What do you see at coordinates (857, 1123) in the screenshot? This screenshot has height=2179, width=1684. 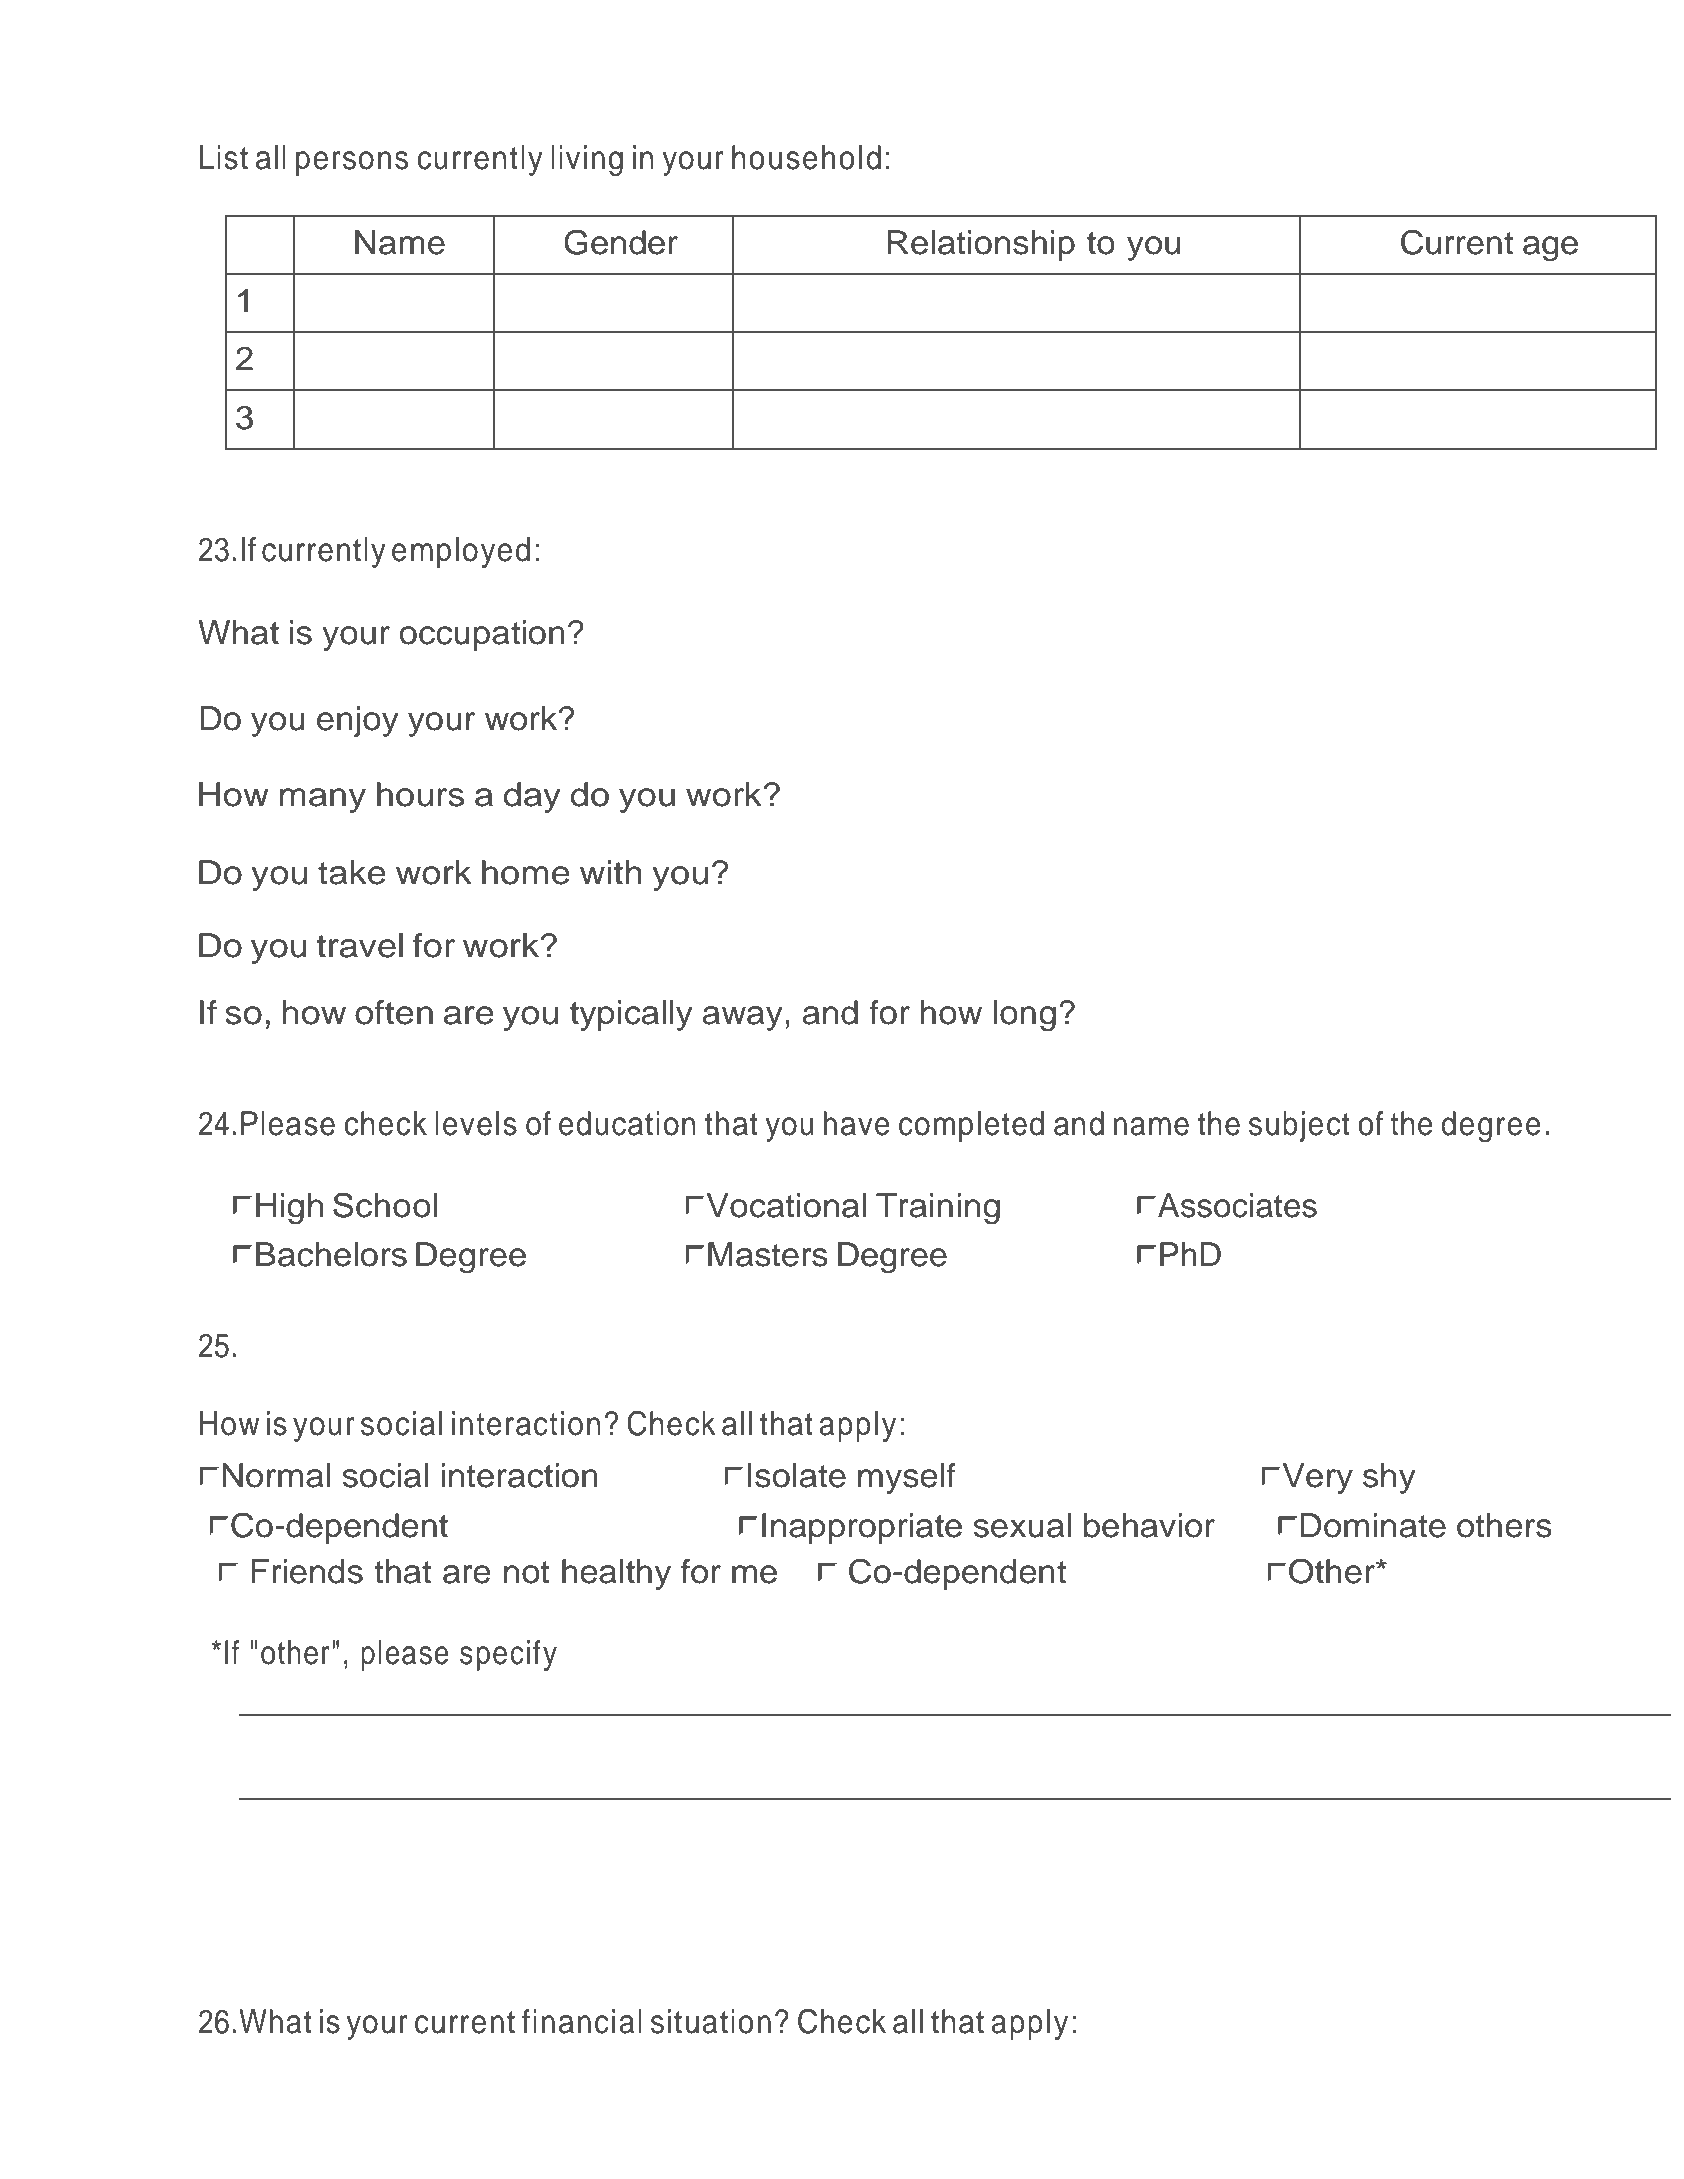 I see `have` at bounding box center [857, 1123].
